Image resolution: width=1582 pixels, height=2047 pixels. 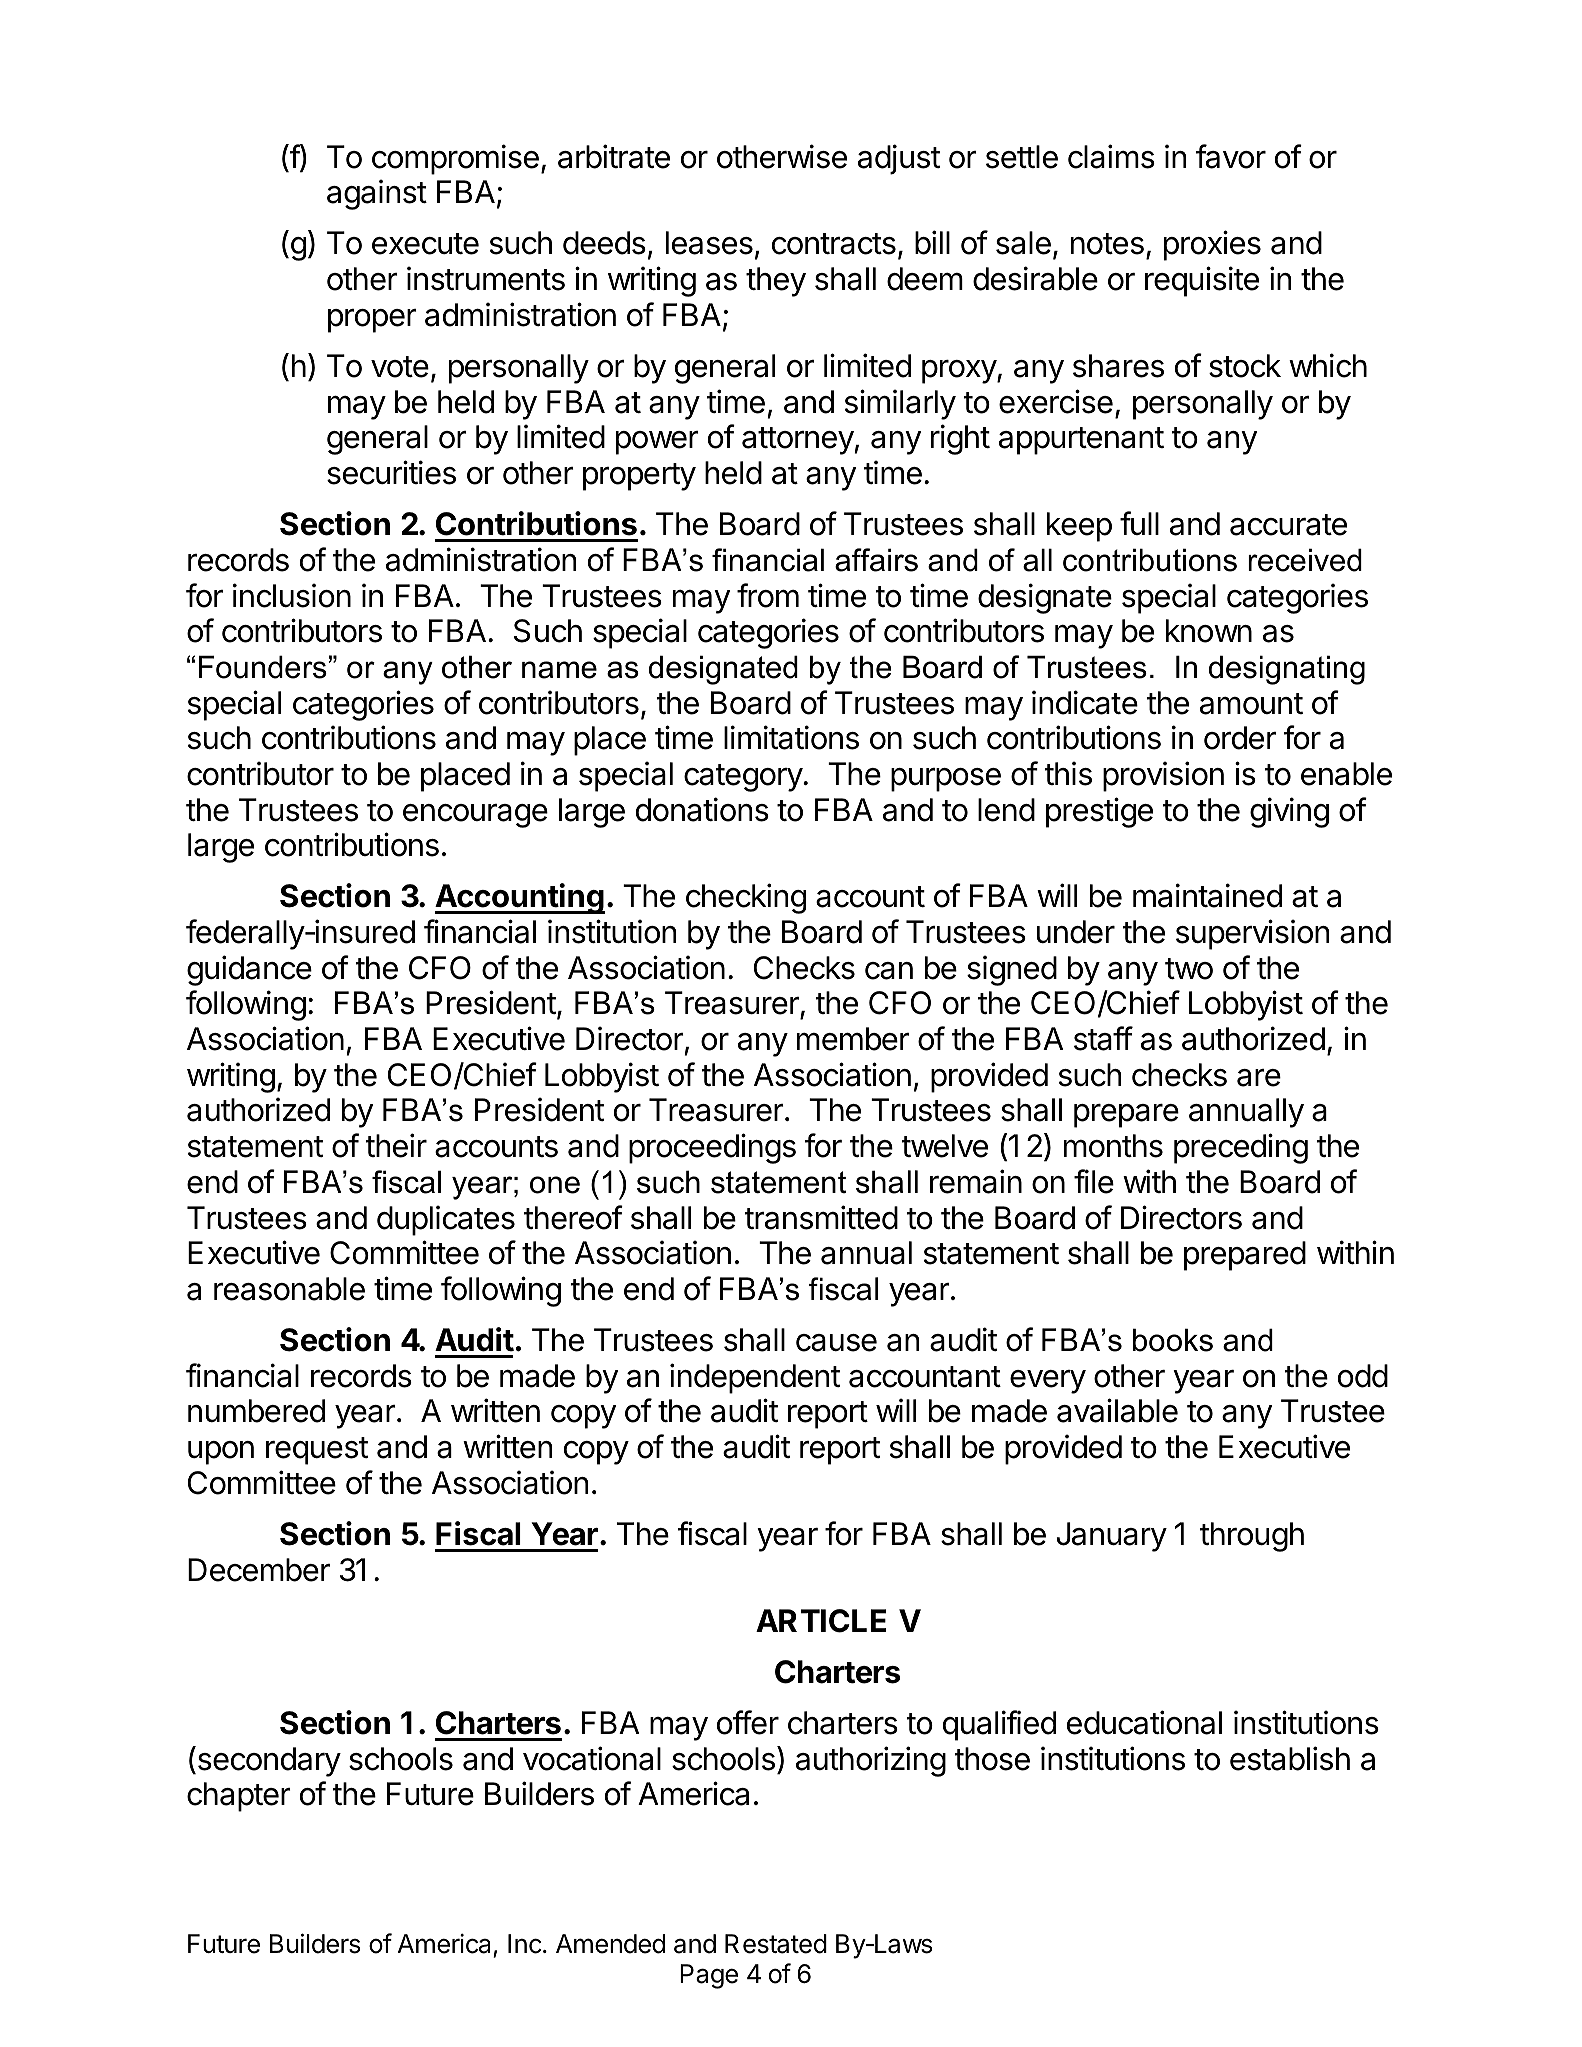 What do you see at coordinates (239, 1797) in the document?
I see `chapter` at bounding box center [239, 1797].
